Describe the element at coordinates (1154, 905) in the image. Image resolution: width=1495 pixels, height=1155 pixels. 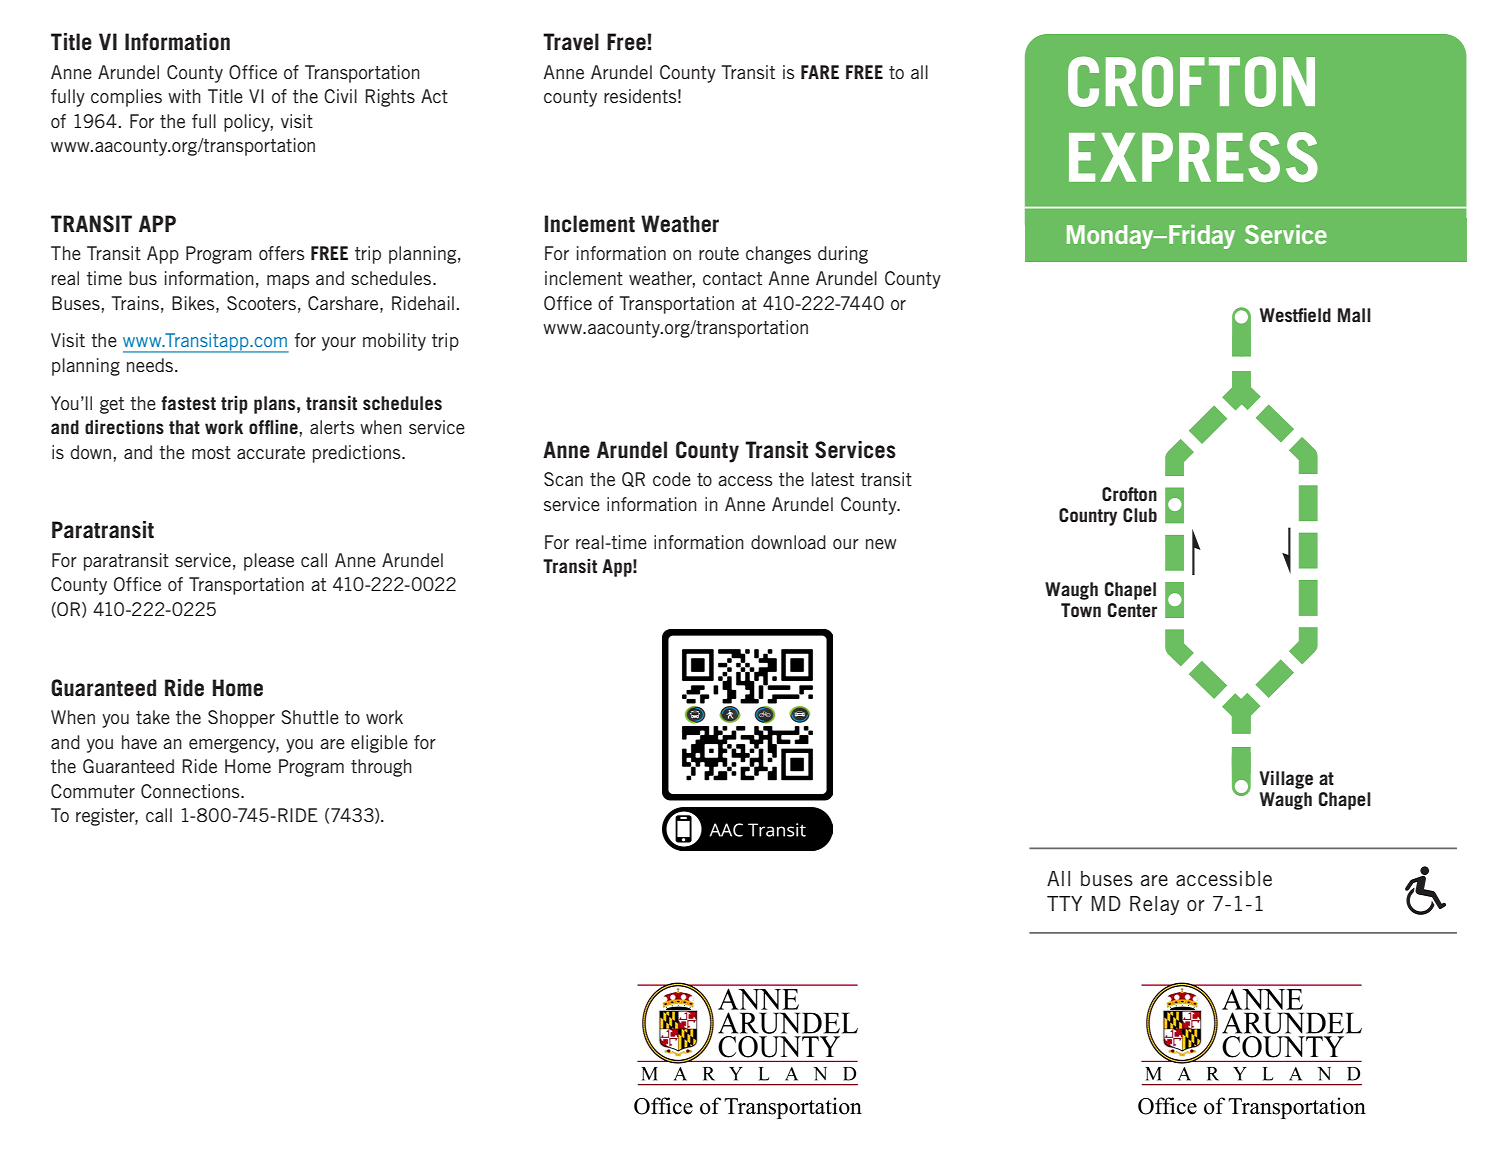
I see `Relay` at that location.
